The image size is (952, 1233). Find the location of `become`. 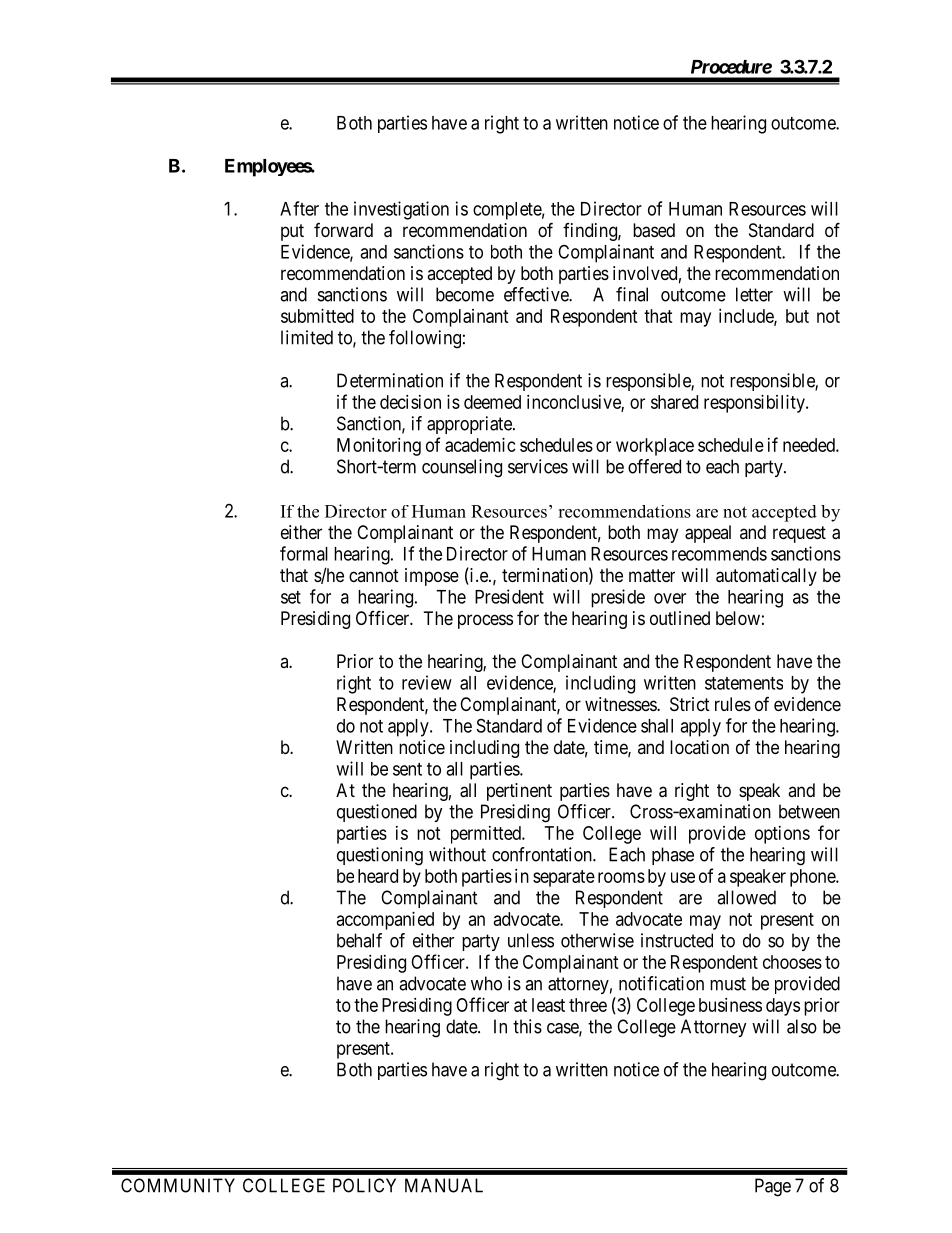

become is located at coordinates (465, 294).
